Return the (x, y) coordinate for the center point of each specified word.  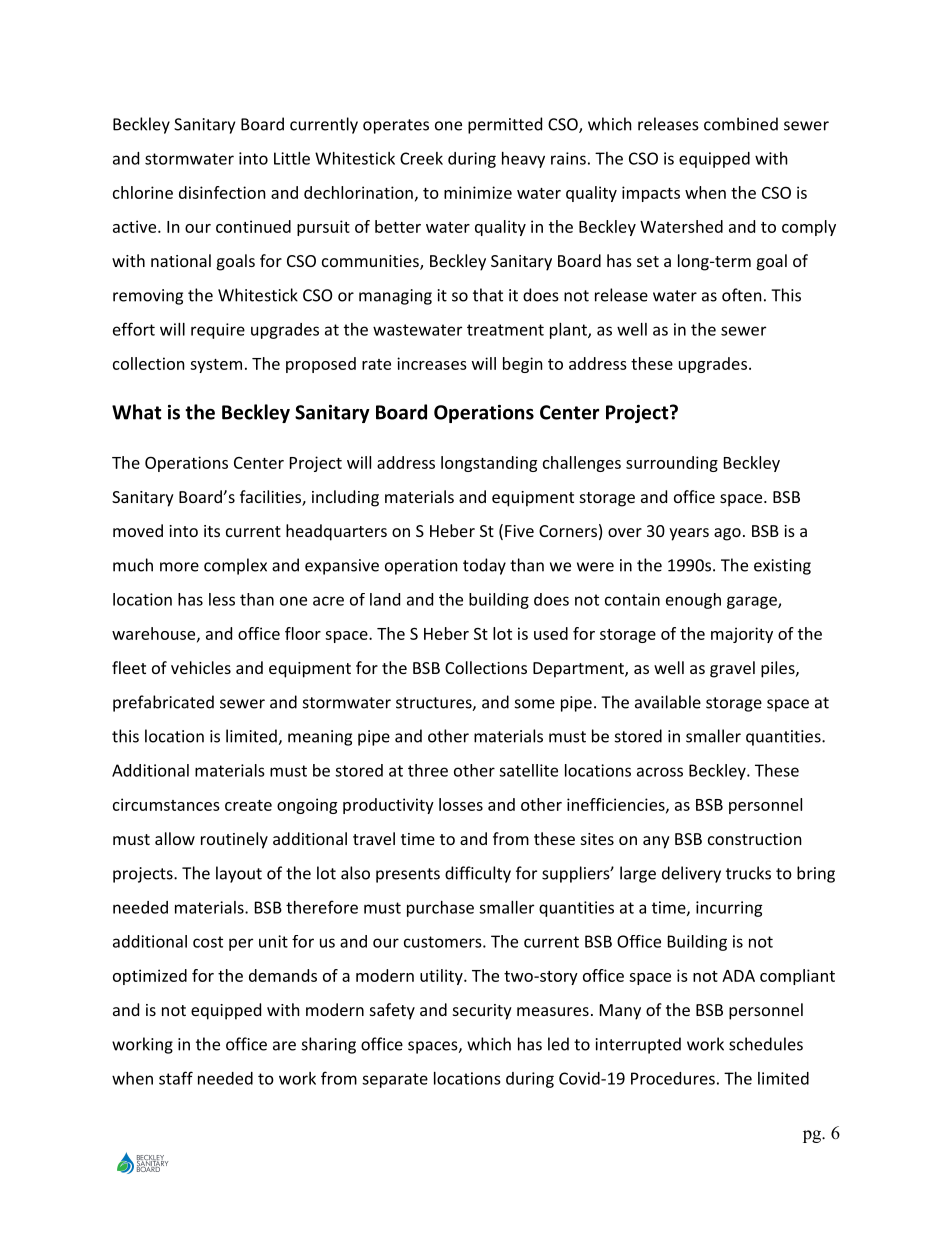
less (222, 599)
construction (755, 839)
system (216, 366)
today (484, 566)
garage (753, 602)
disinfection (222, 192)
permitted (505, 125)
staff (176, 1078)
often (742, 295)
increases (432, 363)
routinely (234, 840)
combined (741, 124)
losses (461, 804)
